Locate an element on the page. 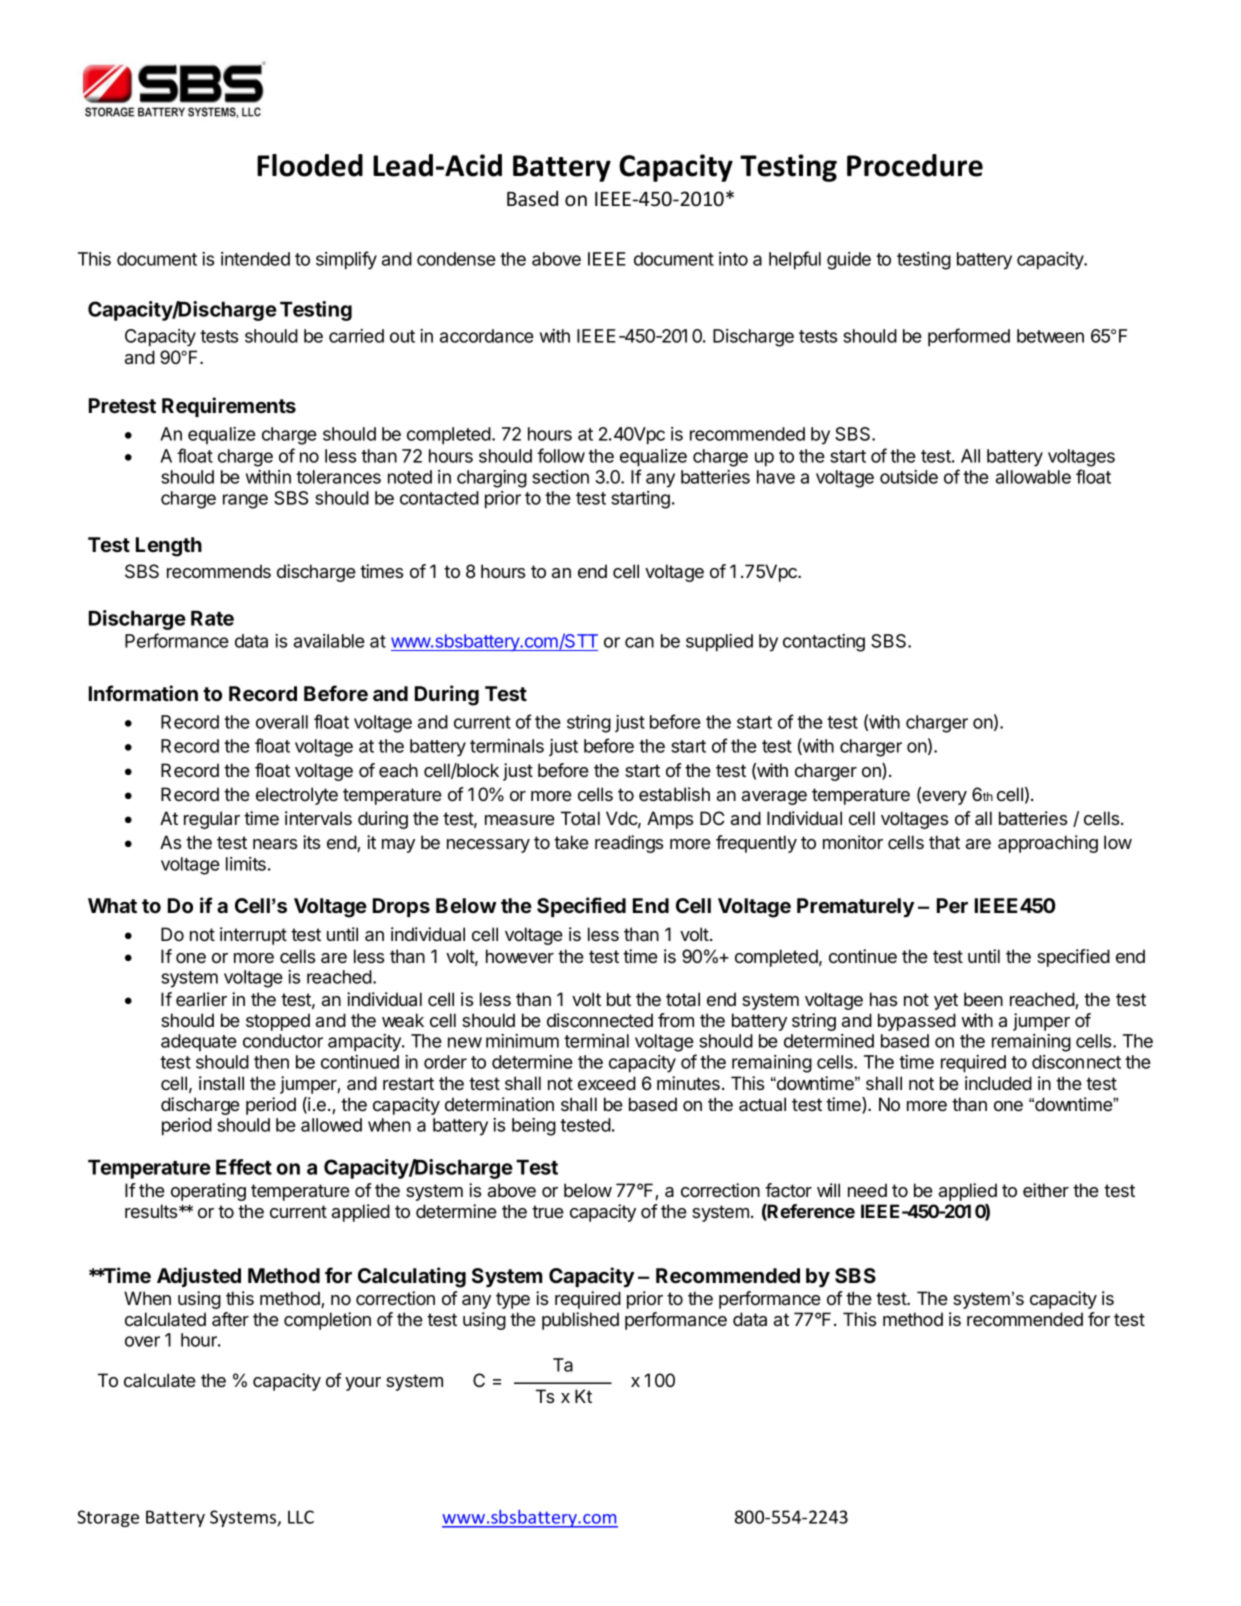  outside is located at coordinates (909, 477).
